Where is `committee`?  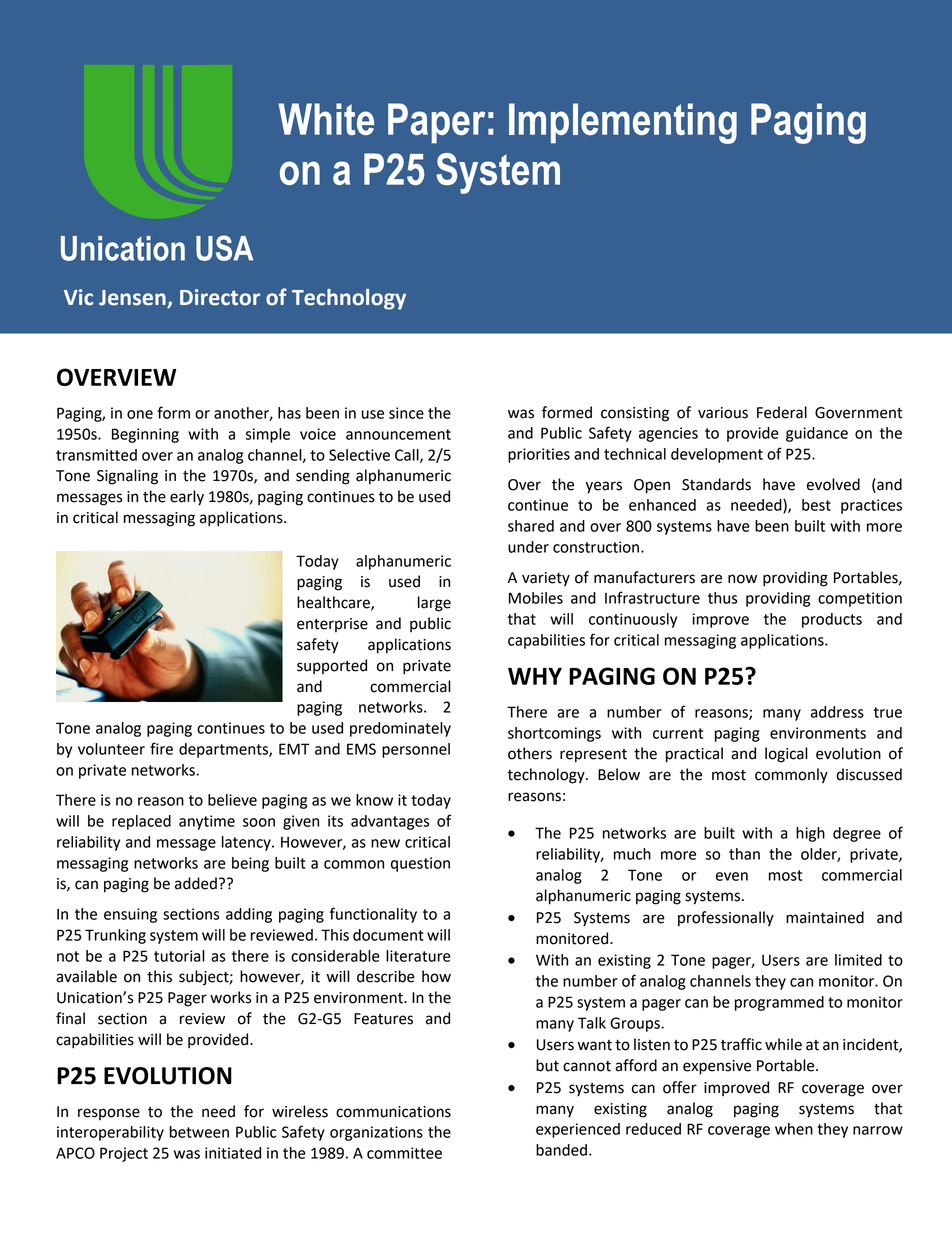 committee is located at coordinates (404, 1153).
